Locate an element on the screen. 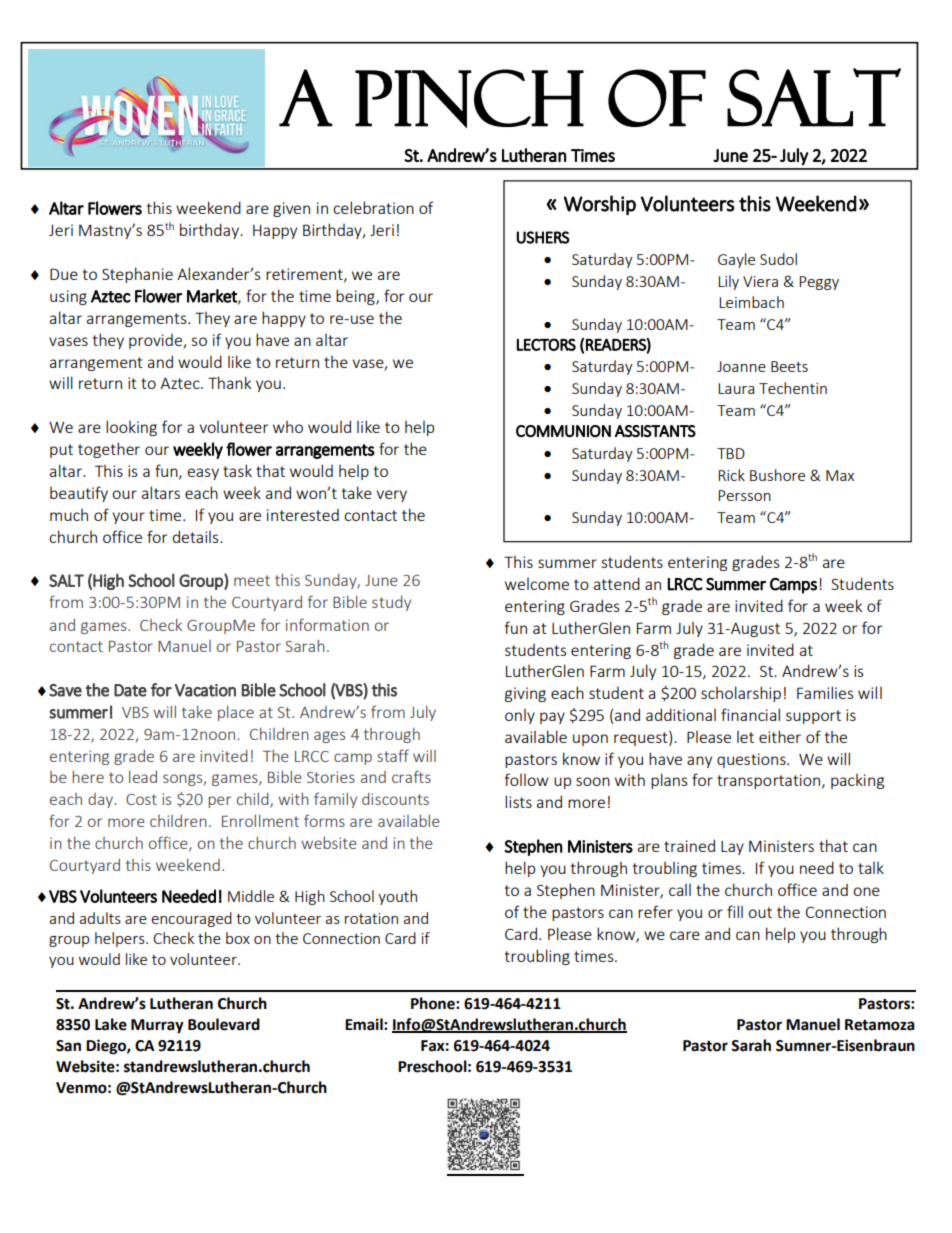 The height and width of the screenshot is (1233, 952). Pinch is located at coordinates (469, 98).
